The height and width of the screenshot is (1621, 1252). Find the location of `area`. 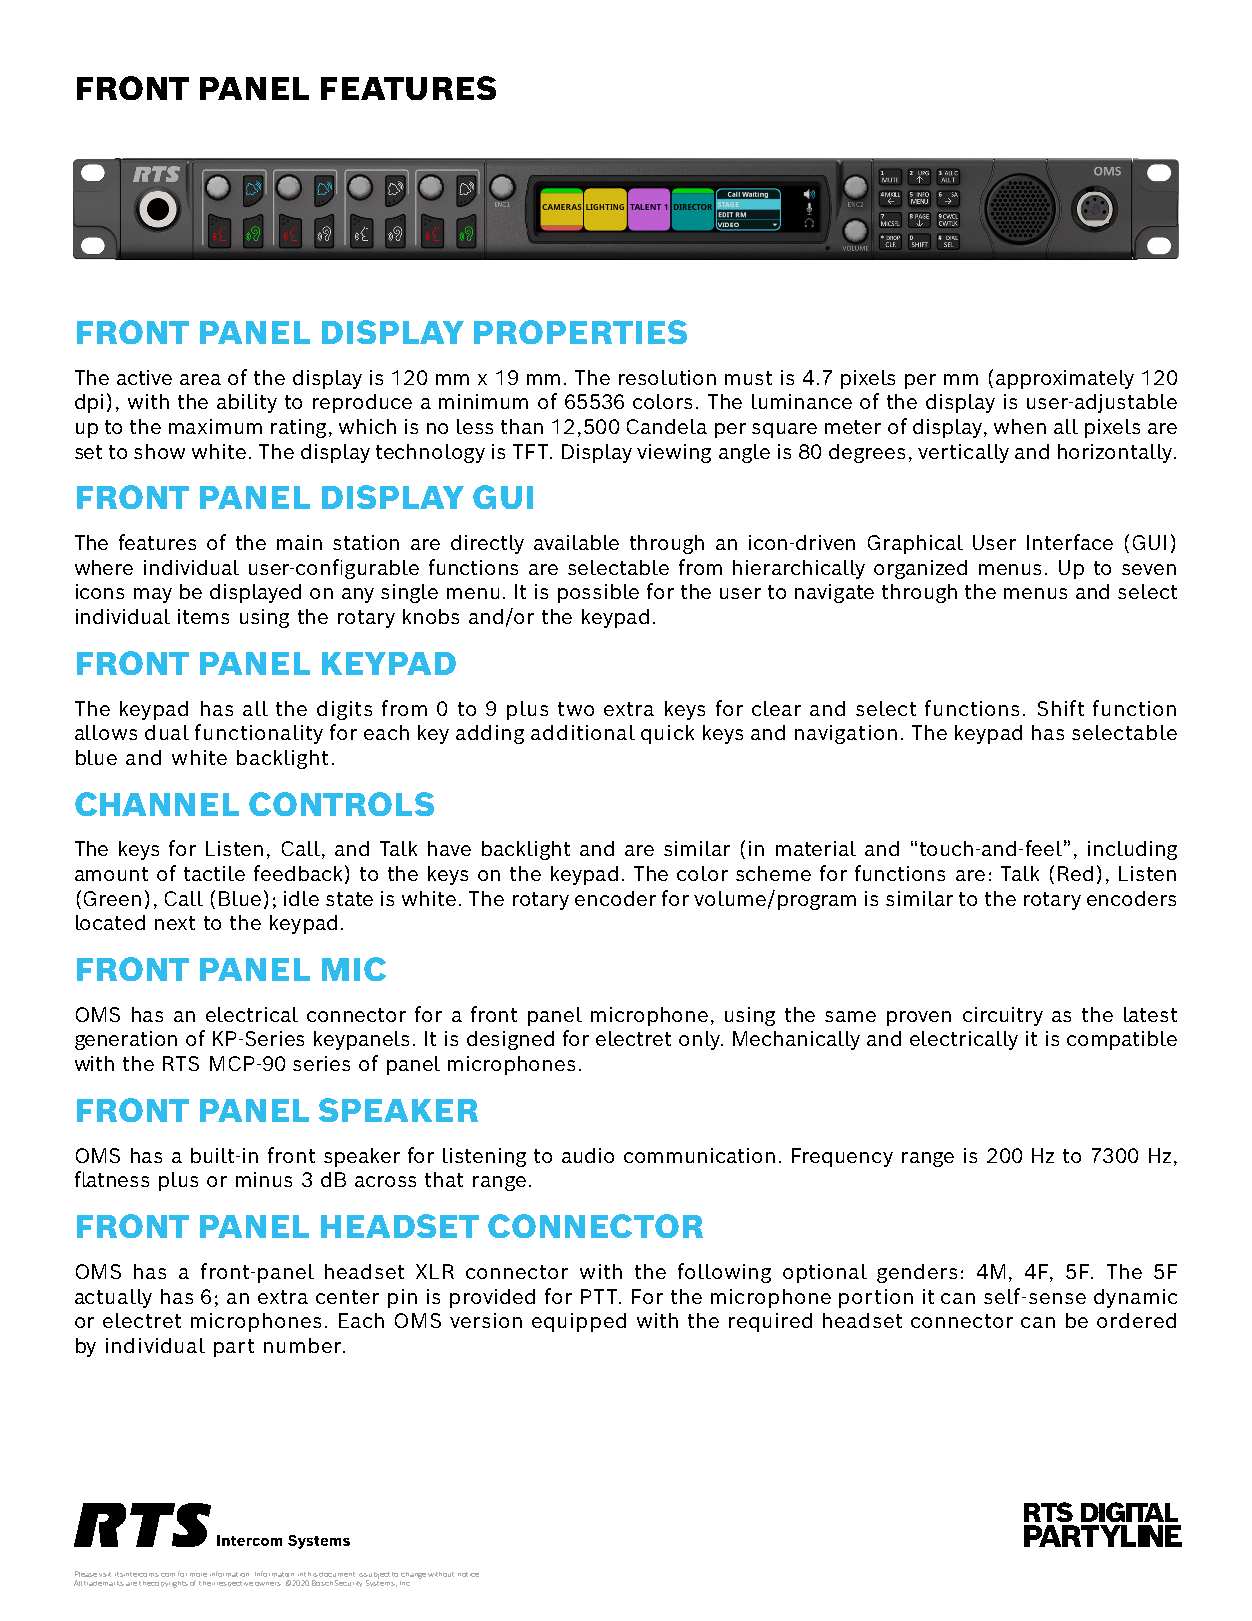

area is located at coordinates (200, 379).
